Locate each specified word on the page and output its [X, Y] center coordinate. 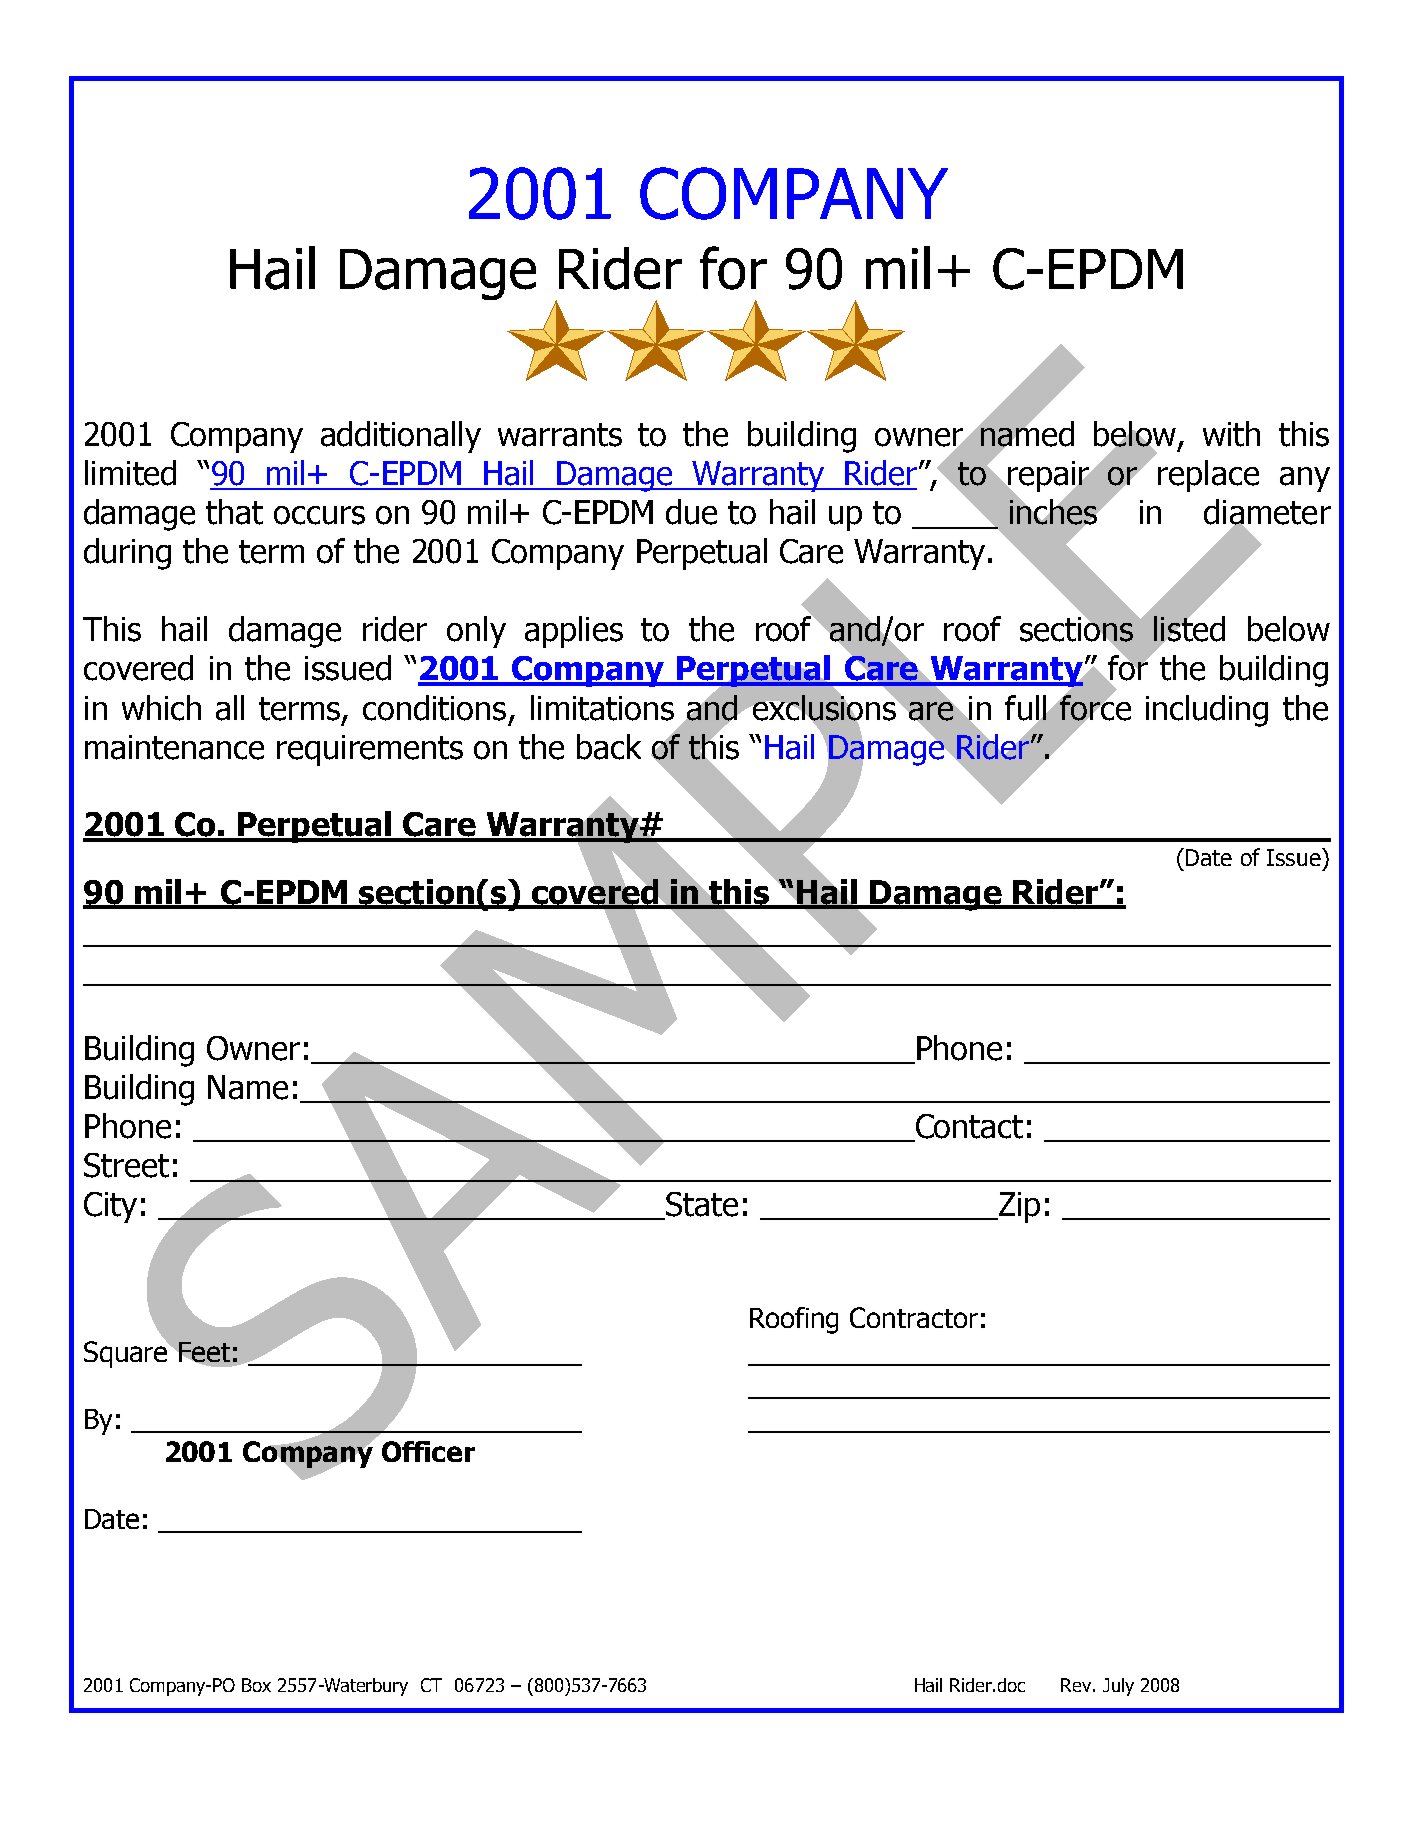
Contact [968, 1127]
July [1118, 1687]
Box [256, 1685]
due [691, 512]
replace [1208, 476]
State [701, 1205]
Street [126, 1165]
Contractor [914, 1317]
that [234, 512]
